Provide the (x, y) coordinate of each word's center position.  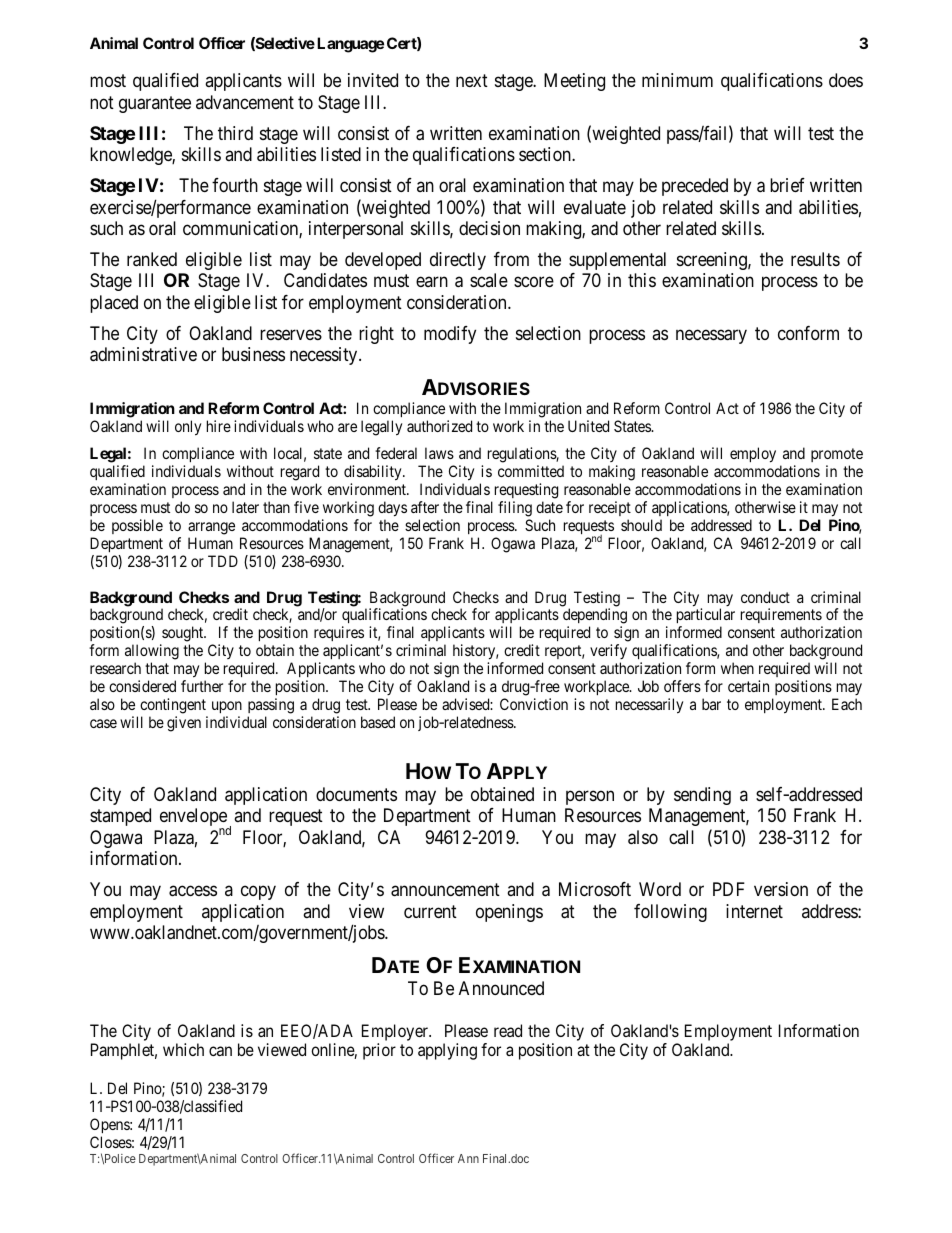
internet (754, 911)
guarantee (155, 104)
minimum (677, 80)
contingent (173, 706)
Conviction (534, 704)
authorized (439, 426)
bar (711, 704)
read (508, 1030)
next (472, 81)
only (188, 428)
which (183, 1049)
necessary (711, 336)
